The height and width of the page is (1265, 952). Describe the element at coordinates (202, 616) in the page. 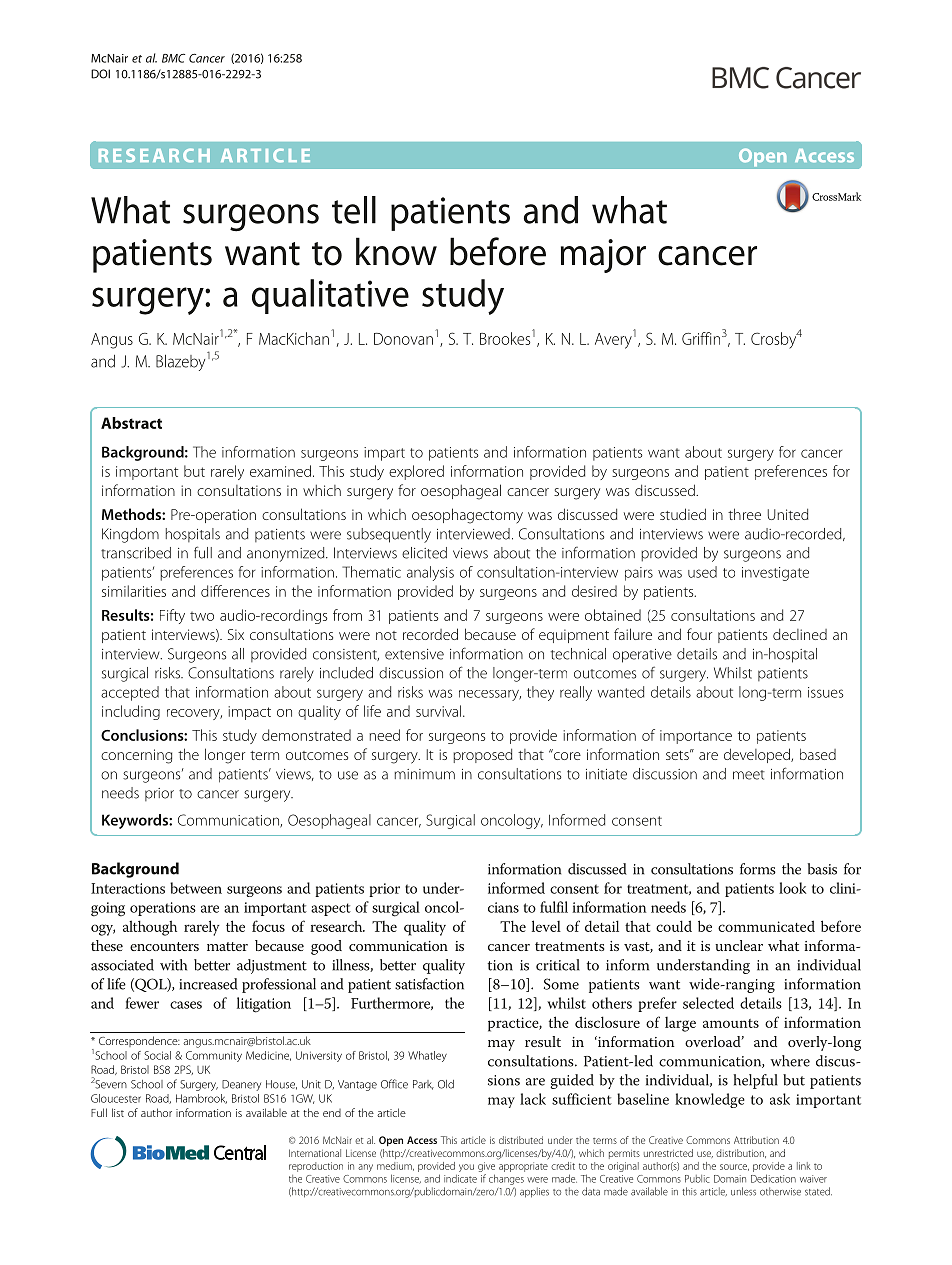

I see `two` at that location.
